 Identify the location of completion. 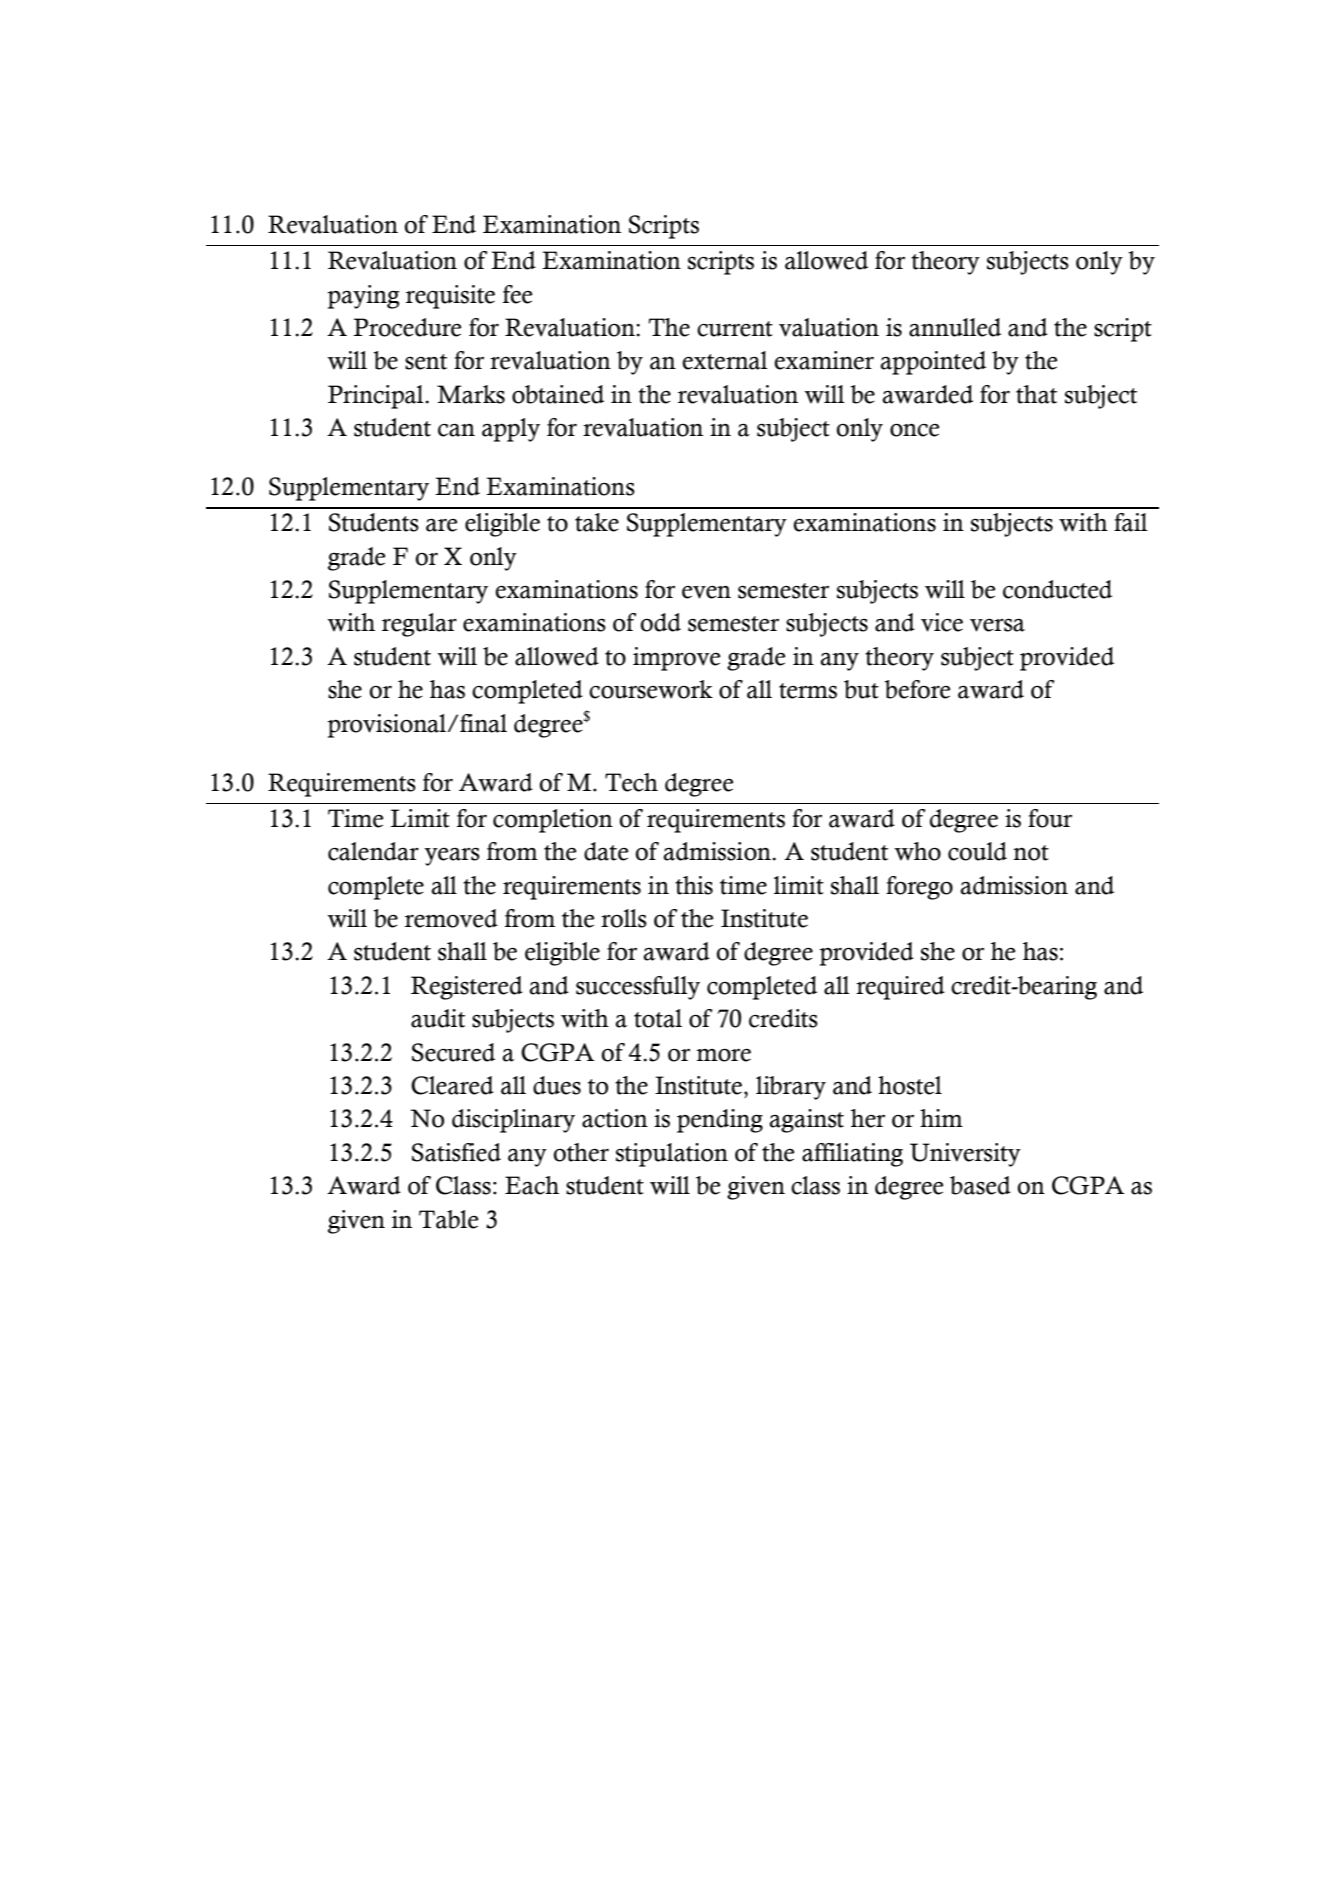
(553, 821).
